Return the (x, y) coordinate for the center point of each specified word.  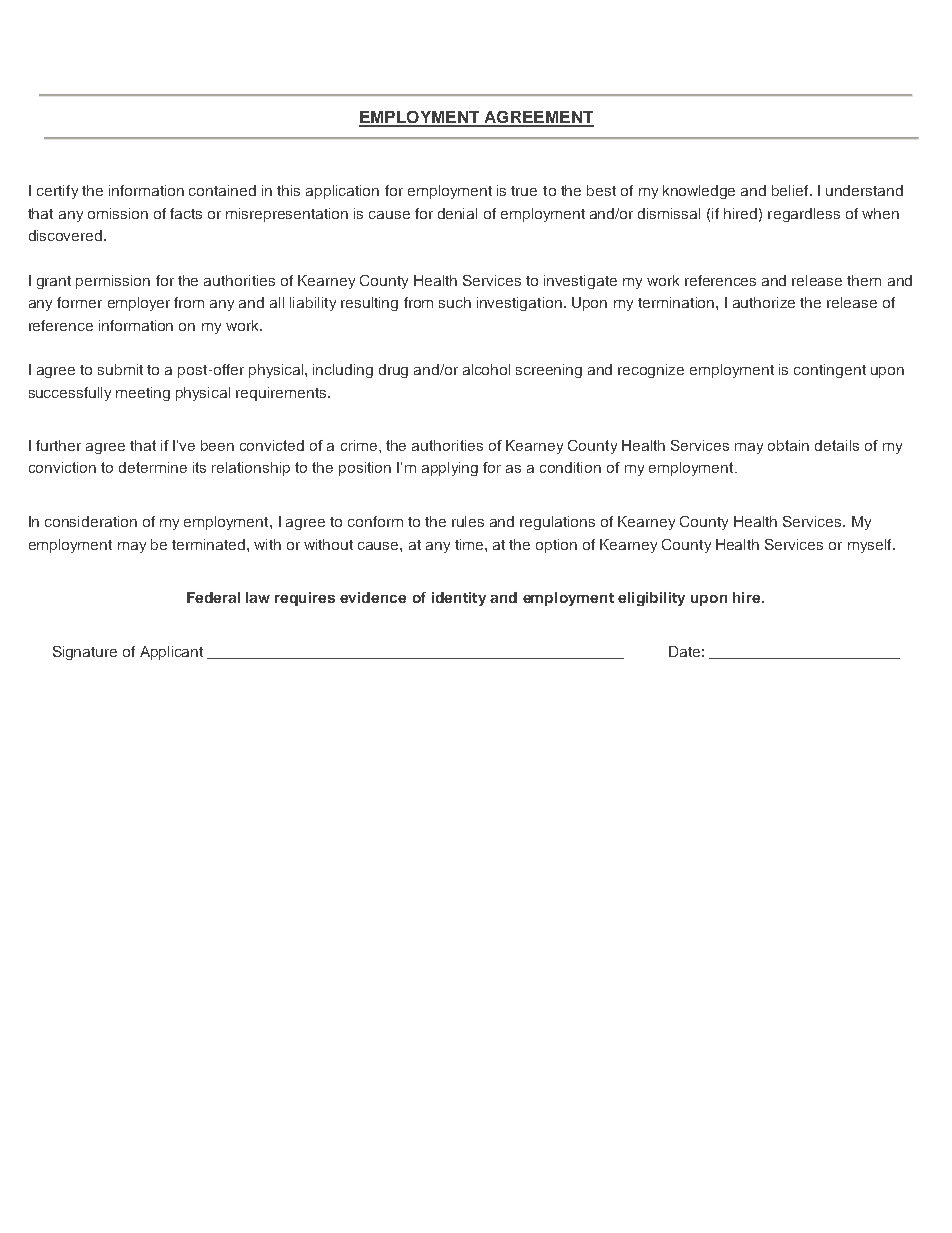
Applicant (171, 653)
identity (459, 599)
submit (120, 369)
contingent (830, 371)
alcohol (486, 369)
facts (186, 213)
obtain (788, 445)
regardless (804, 215)
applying (450, 469)
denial (457, 213)
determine (153, 467)
